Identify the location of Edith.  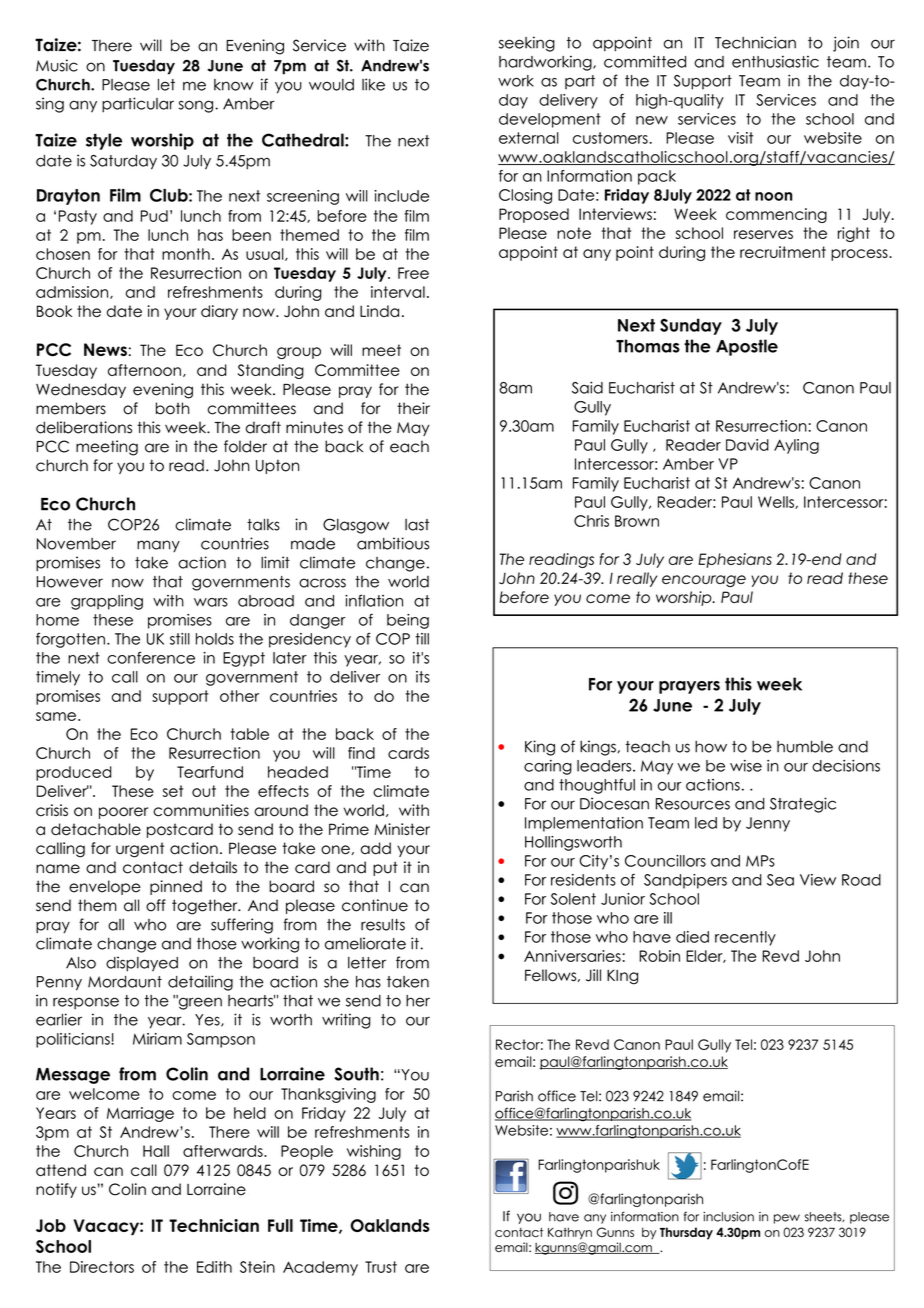
(214, 1267).
